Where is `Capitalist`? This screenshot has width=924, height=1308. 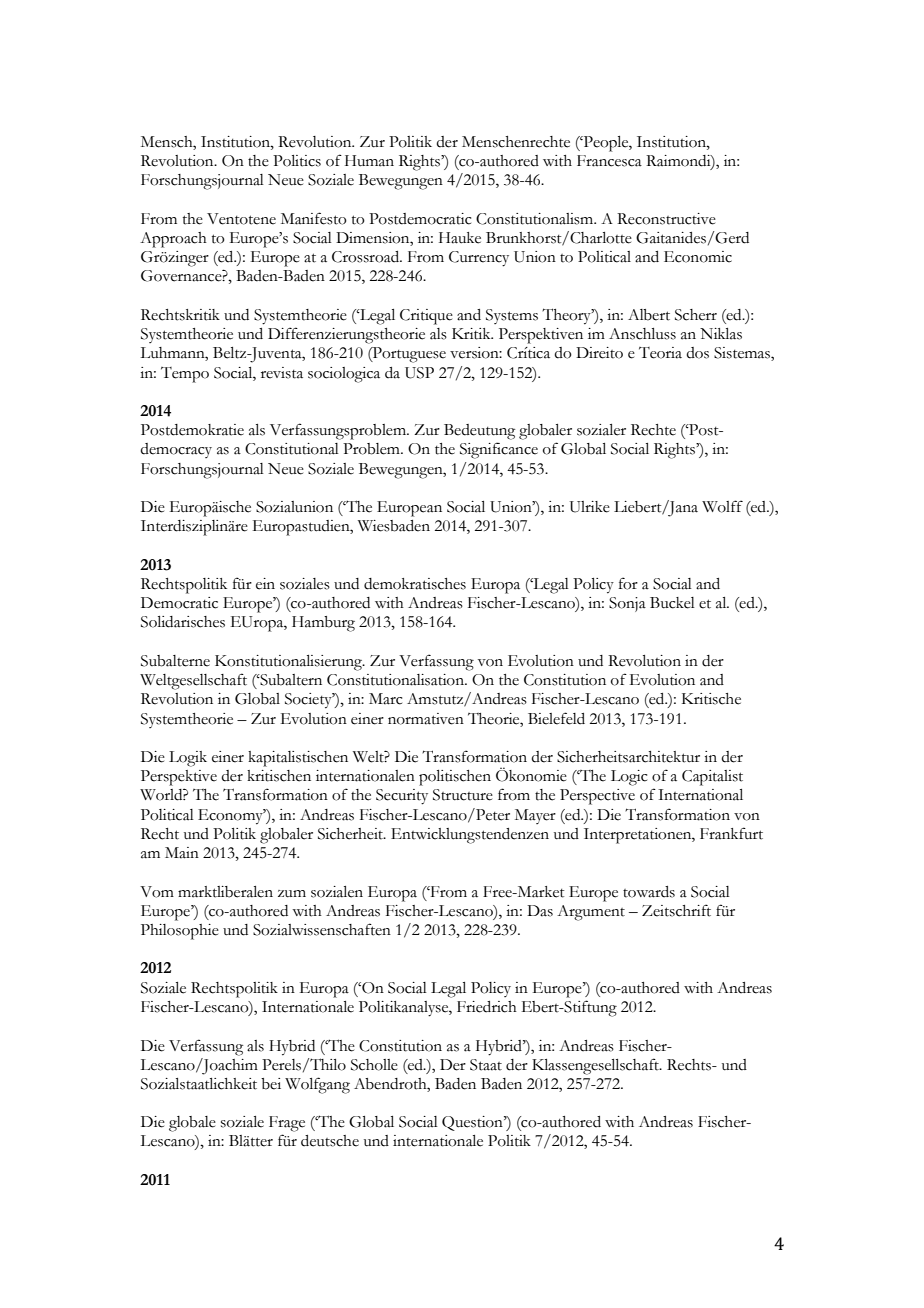 Capitalist is located at coordinates (712, 778).
